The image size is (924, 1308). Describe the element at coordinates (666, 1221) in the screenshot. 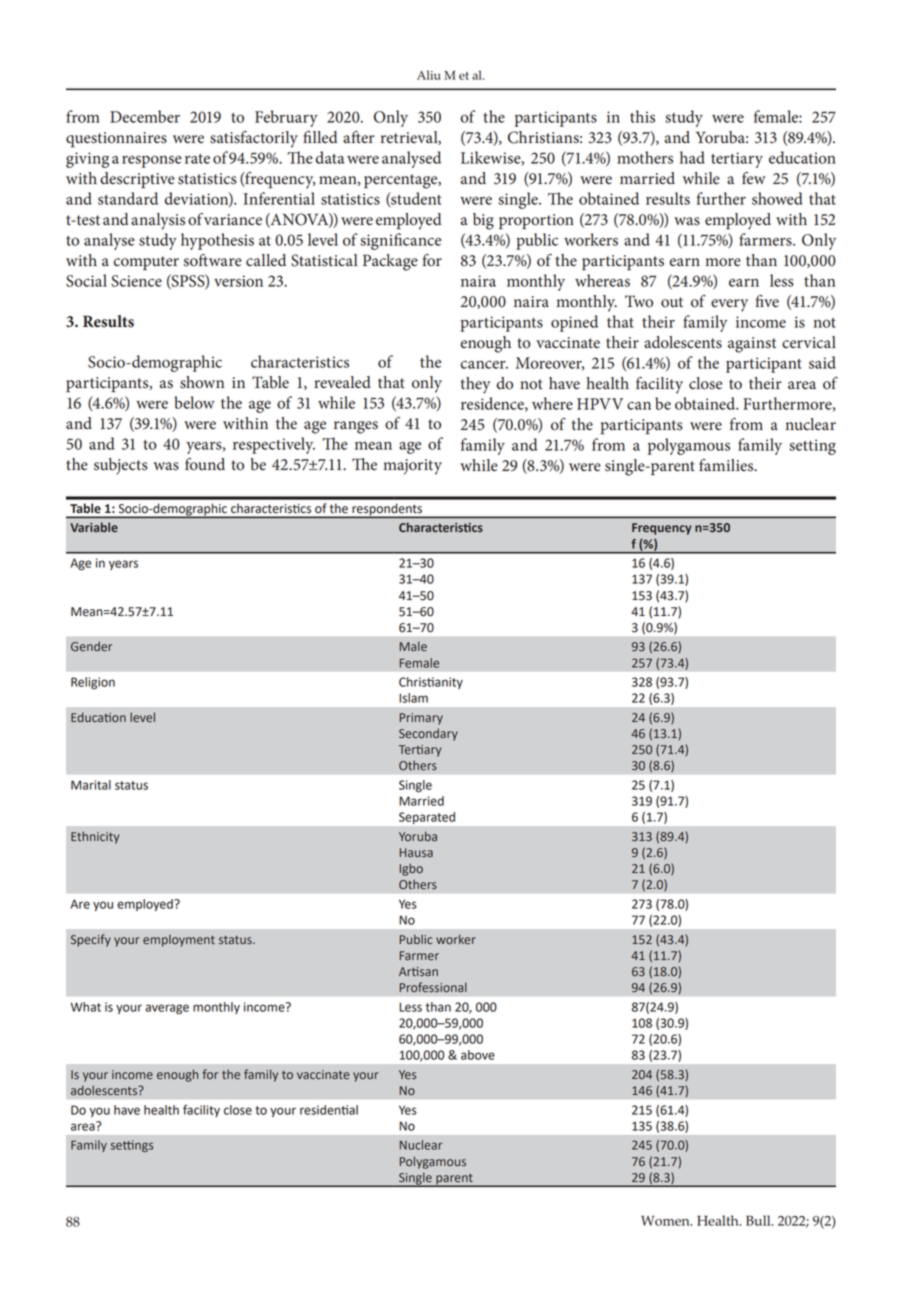

I see `Women` at that location.
